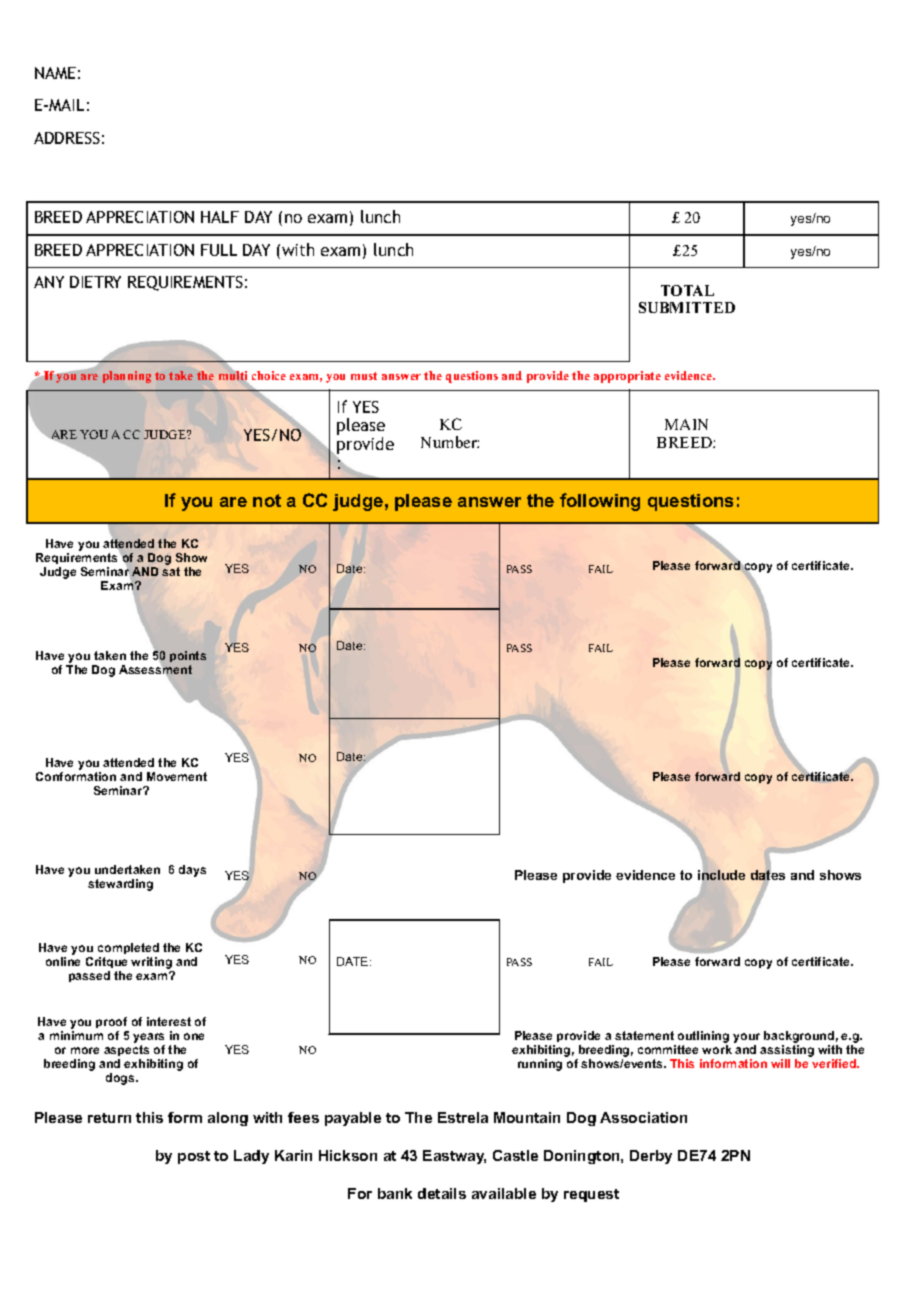  Describe the element at coordinates (442, 1193) in the screenshot. I see `details` at that location.
